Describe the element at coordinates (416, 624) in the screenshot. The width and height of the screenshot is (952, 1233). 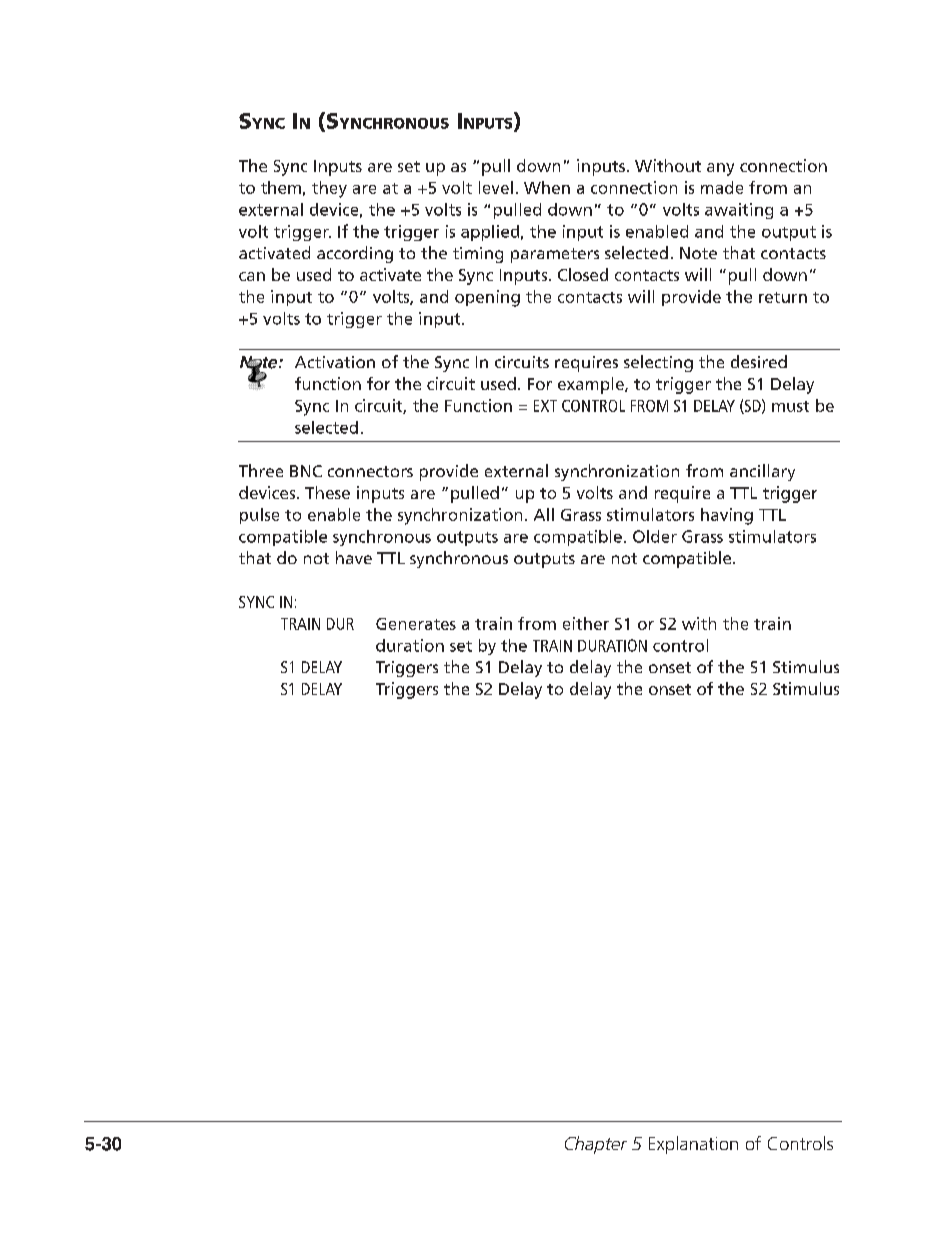
I see `Generates` at that location.
